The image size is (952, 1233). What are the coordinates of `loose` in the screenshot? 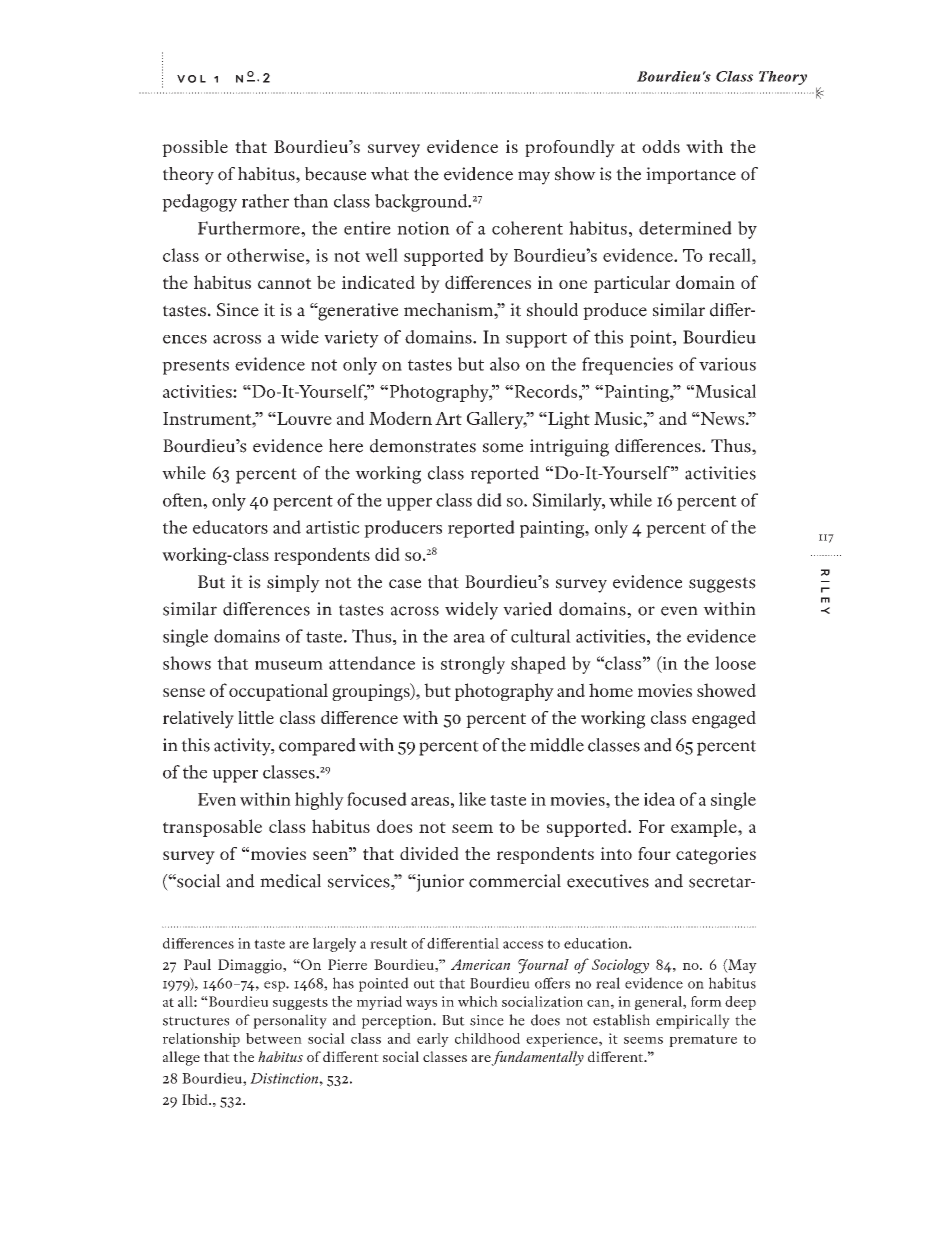 It's located at (735, 663).
